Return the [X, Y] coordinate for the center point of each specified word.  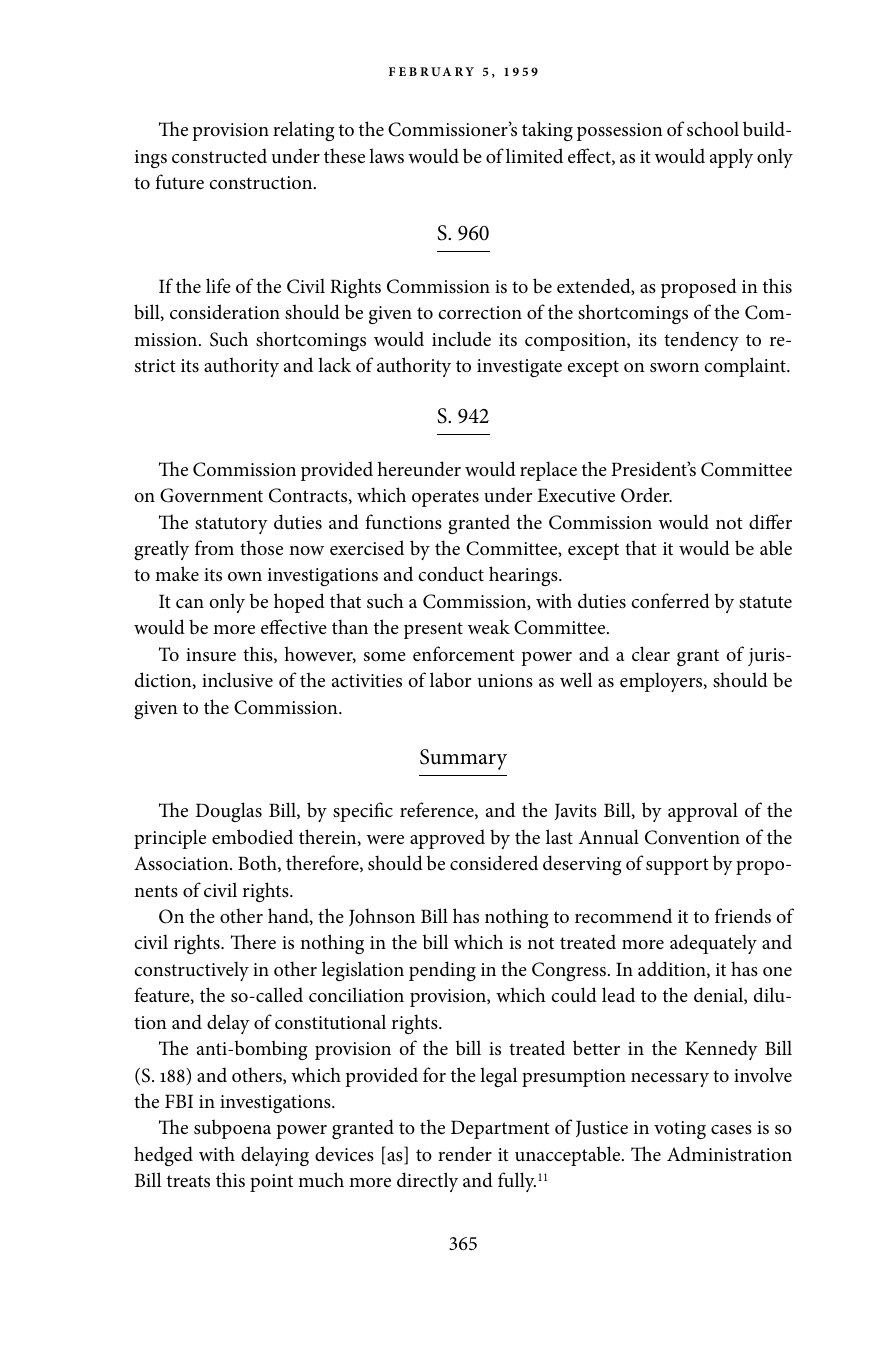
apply [731, 158]
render [465, 1153]
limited [534, 155]
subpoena [232, 1129]
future [179, 182]
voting [680, 1130]
